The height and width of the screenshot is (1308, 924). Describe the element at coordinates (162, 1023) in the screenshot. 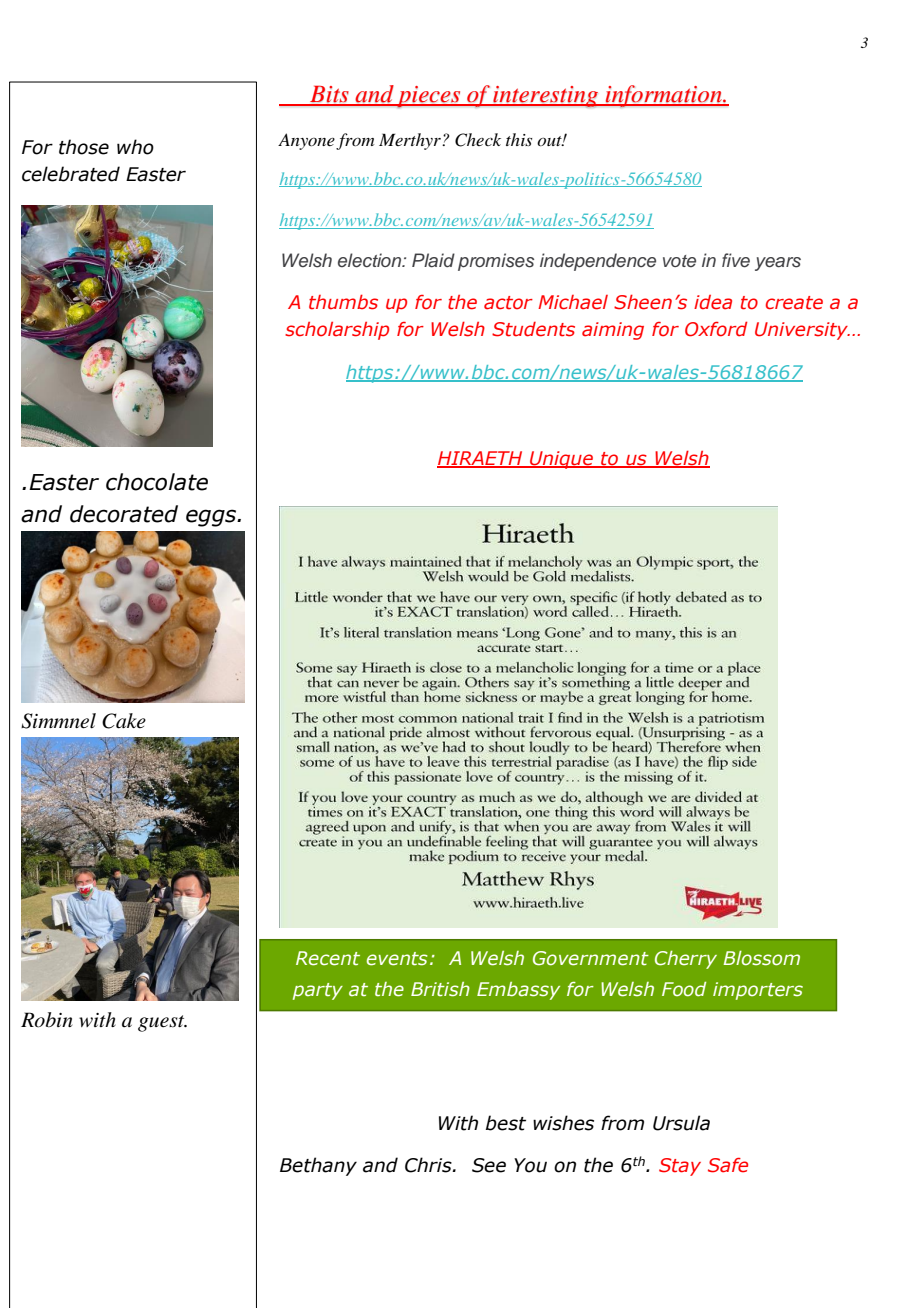

I see `guest` at that location.
